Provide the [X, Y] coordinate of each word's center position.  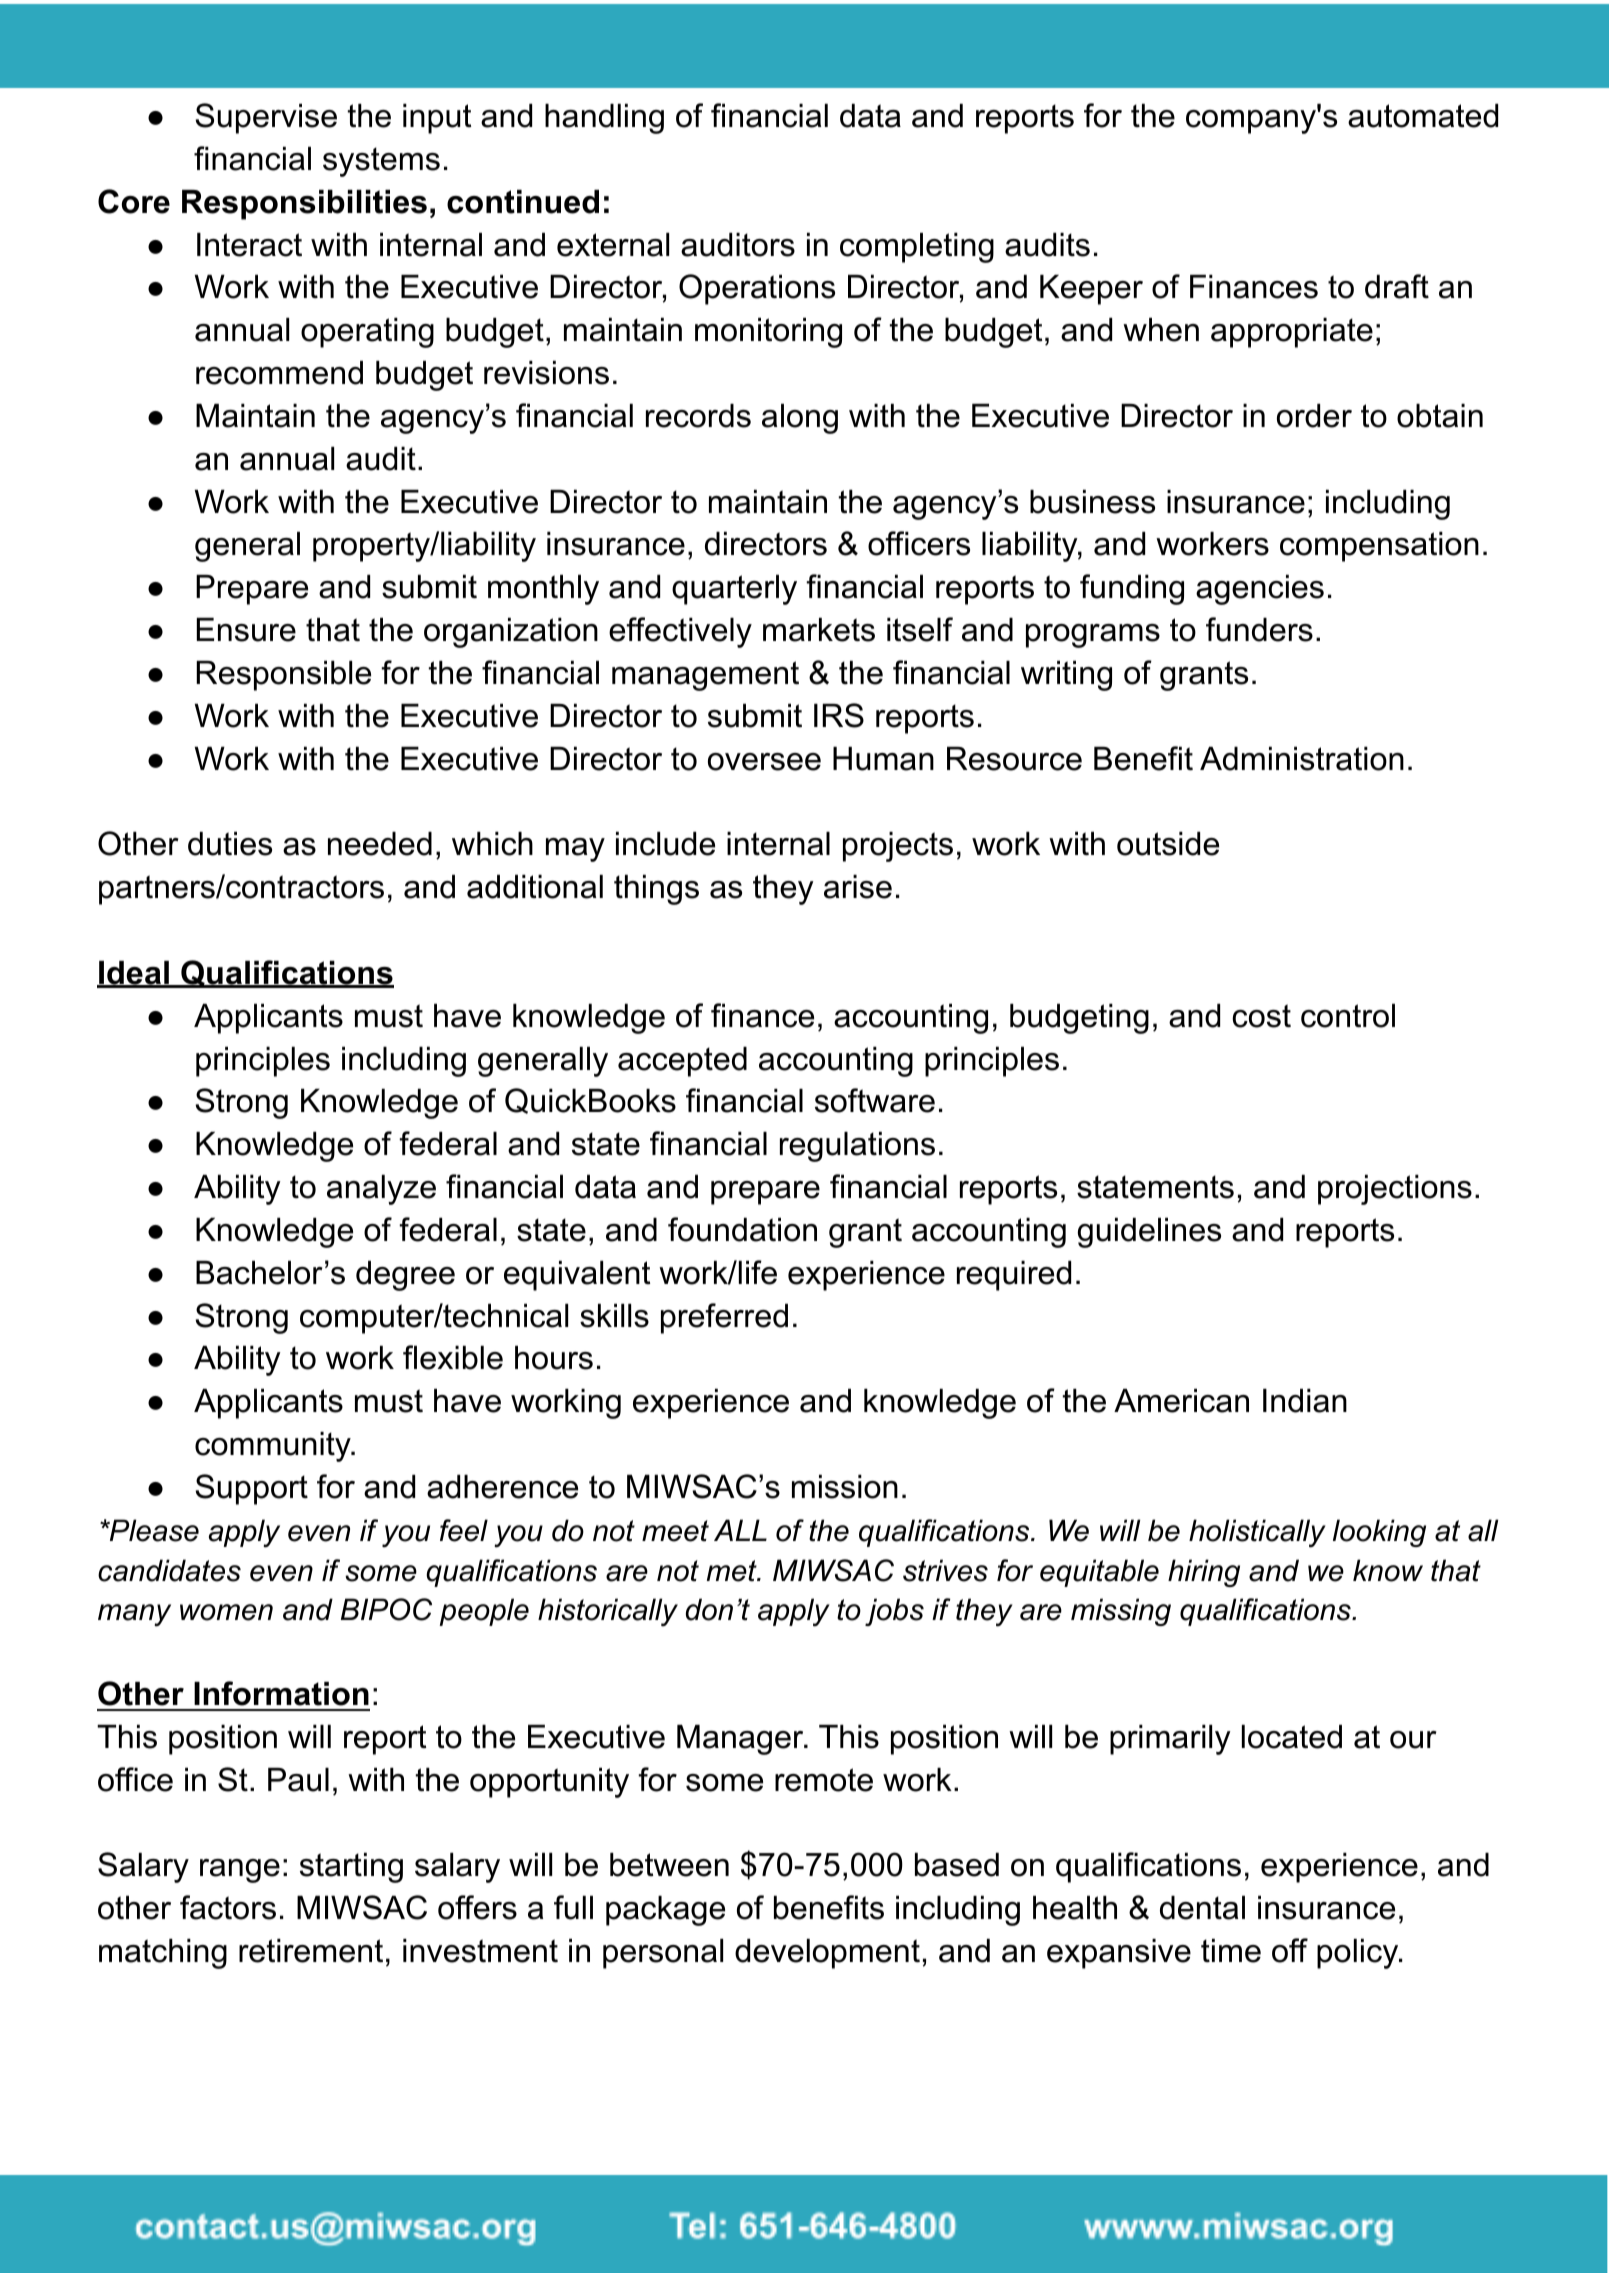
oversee [764, 762]
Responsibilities [304, 205]
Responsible [283, 676]
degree [405, 1276]
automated [1423, 116]
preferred [724, 1318]
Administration [1302, 759]
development [827, 1954]
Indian [1305, 1401]
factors [228, 1907]
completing [917, 248]
